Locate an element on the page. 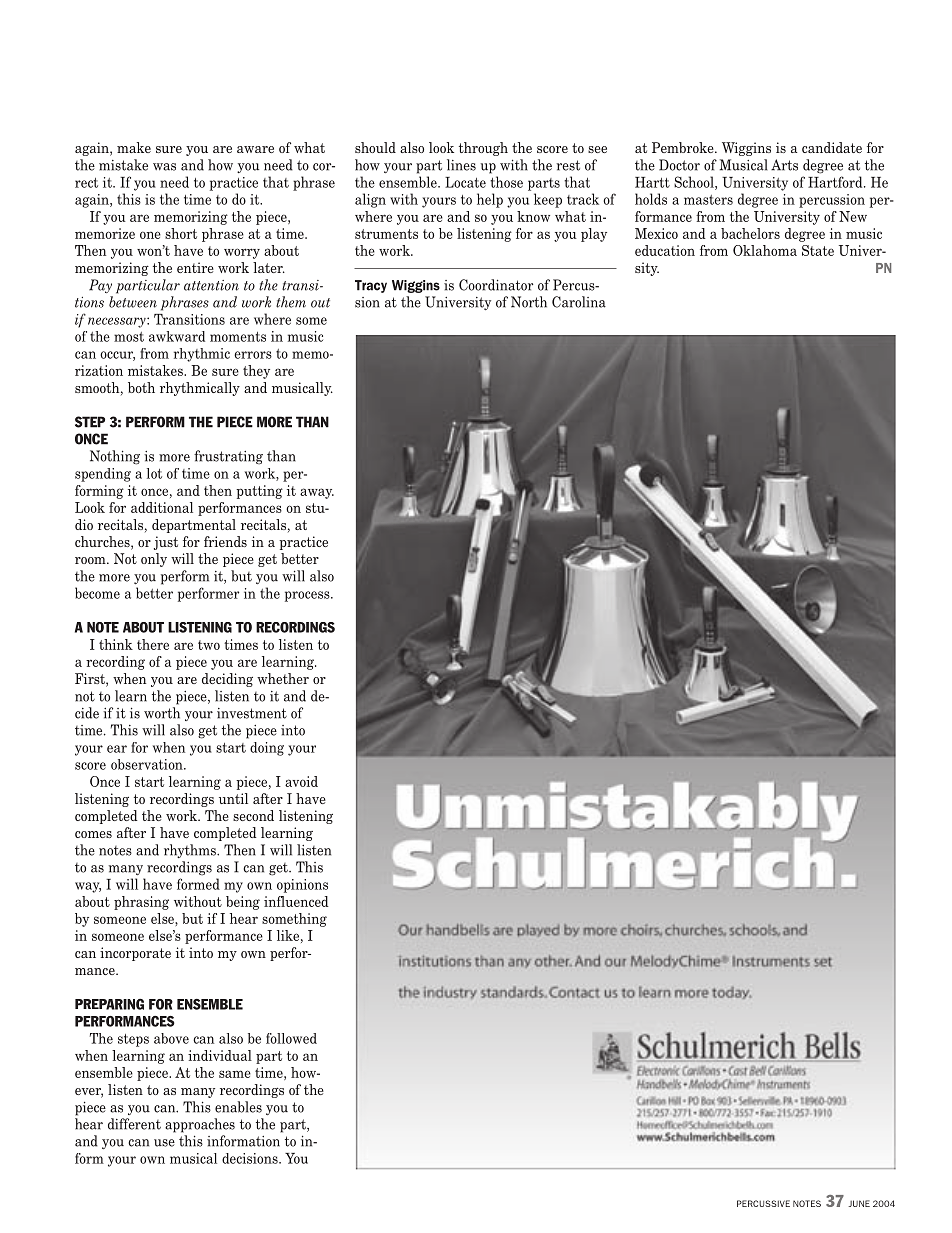 This image has height=1233, width=952. rhythms is located at coordinates (191, 851).
